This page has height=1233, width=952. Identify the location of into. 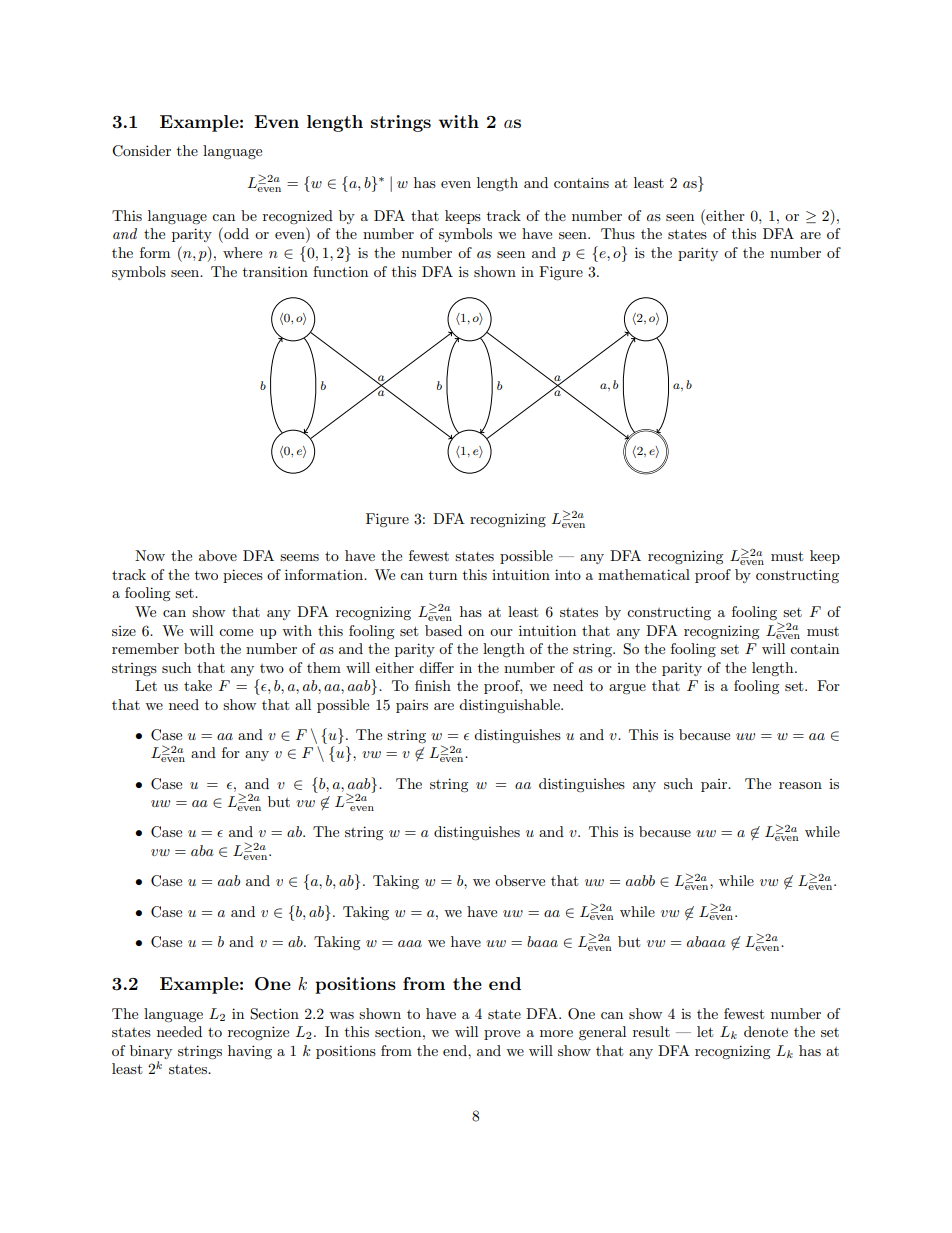
(568, 574).
